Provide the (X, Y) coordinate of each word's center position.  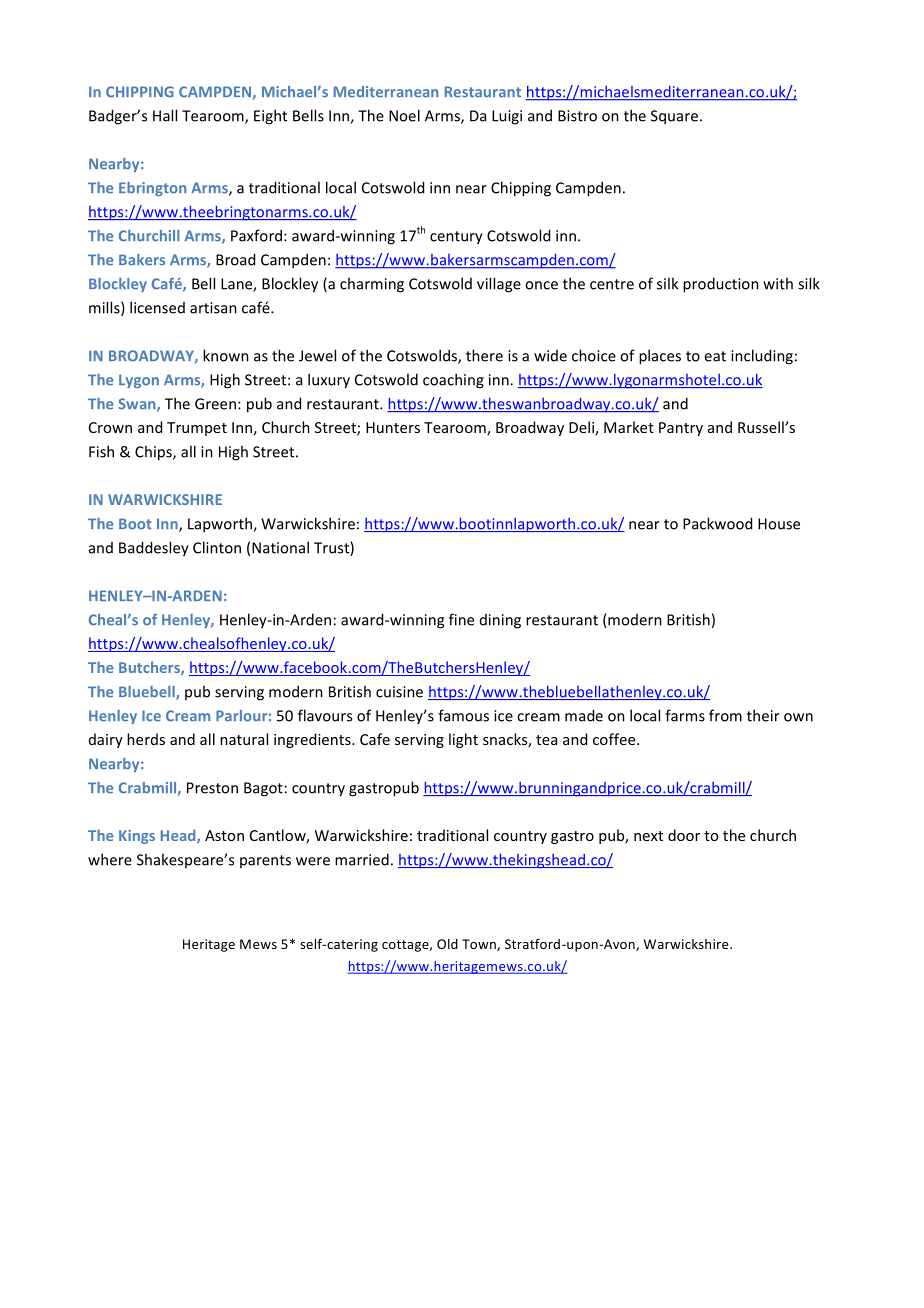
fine (461, 619)
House (779, 524)
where (110, 859)
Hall (165, 115)
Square (674, 117)
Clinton (217, 547)
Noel (404, 115)
